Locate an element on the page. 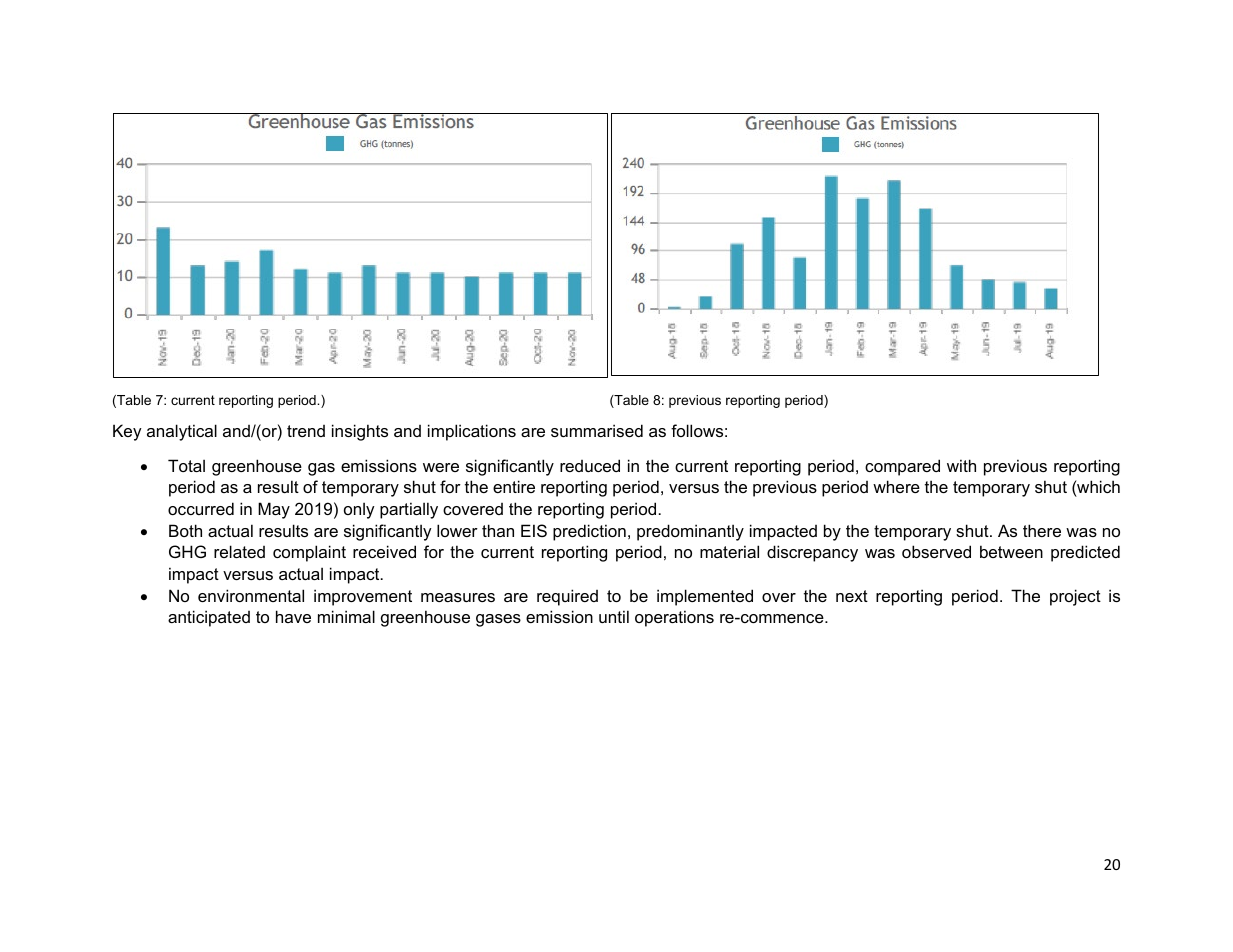 This document has width=1233, height=952. until is located at coordinates (614, 616).
